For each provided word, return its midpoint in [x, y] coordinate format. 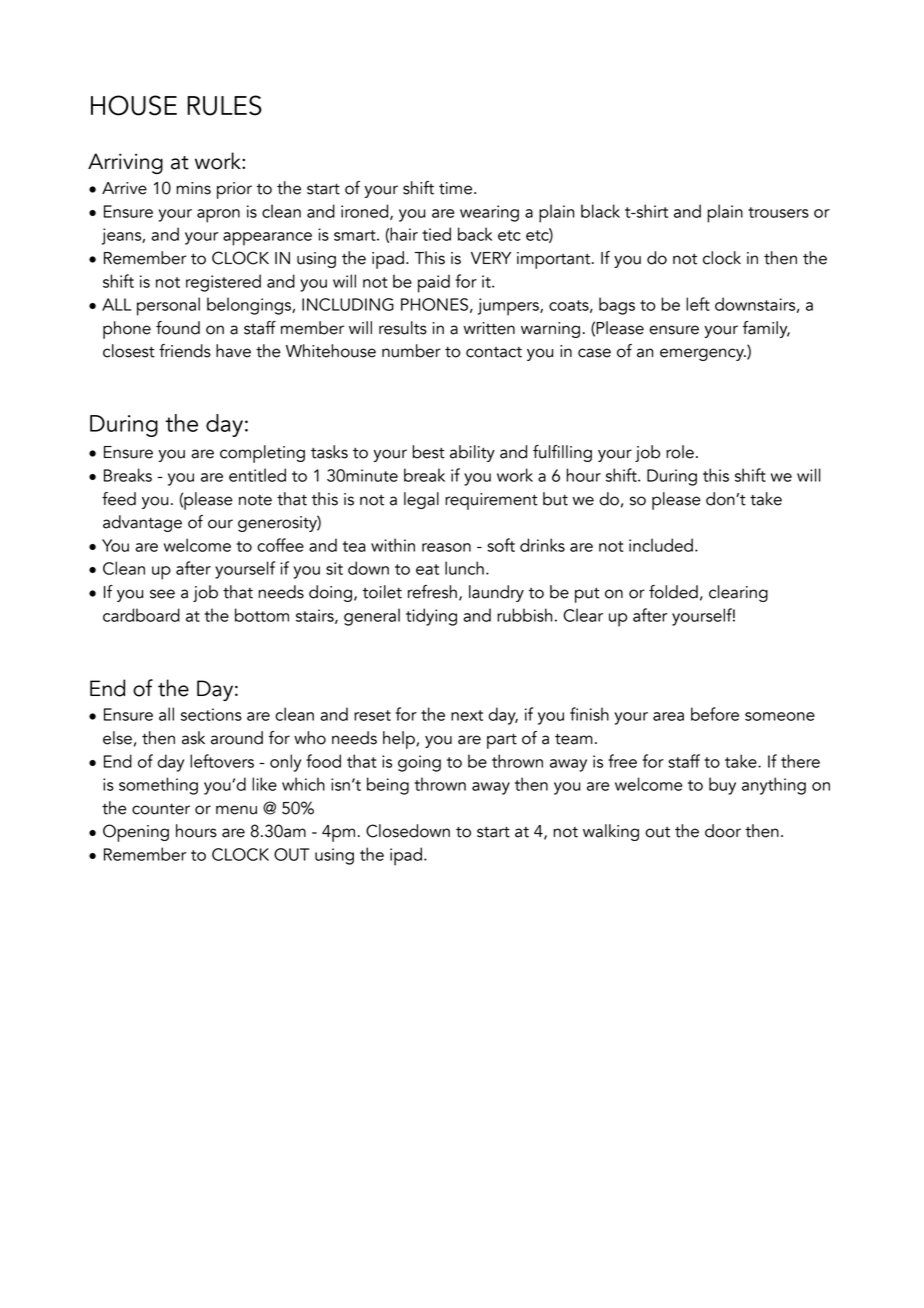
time [457, 188]
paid [434, 283]
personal [168, 306]
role [680, 452]
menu [236, 810]
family [766, 329]
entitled [257, 475]
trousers [778, 212]
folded [673, 592]
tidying [431, 617]
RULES [224, 105]
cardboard [141, 615]
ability [472, 453]
